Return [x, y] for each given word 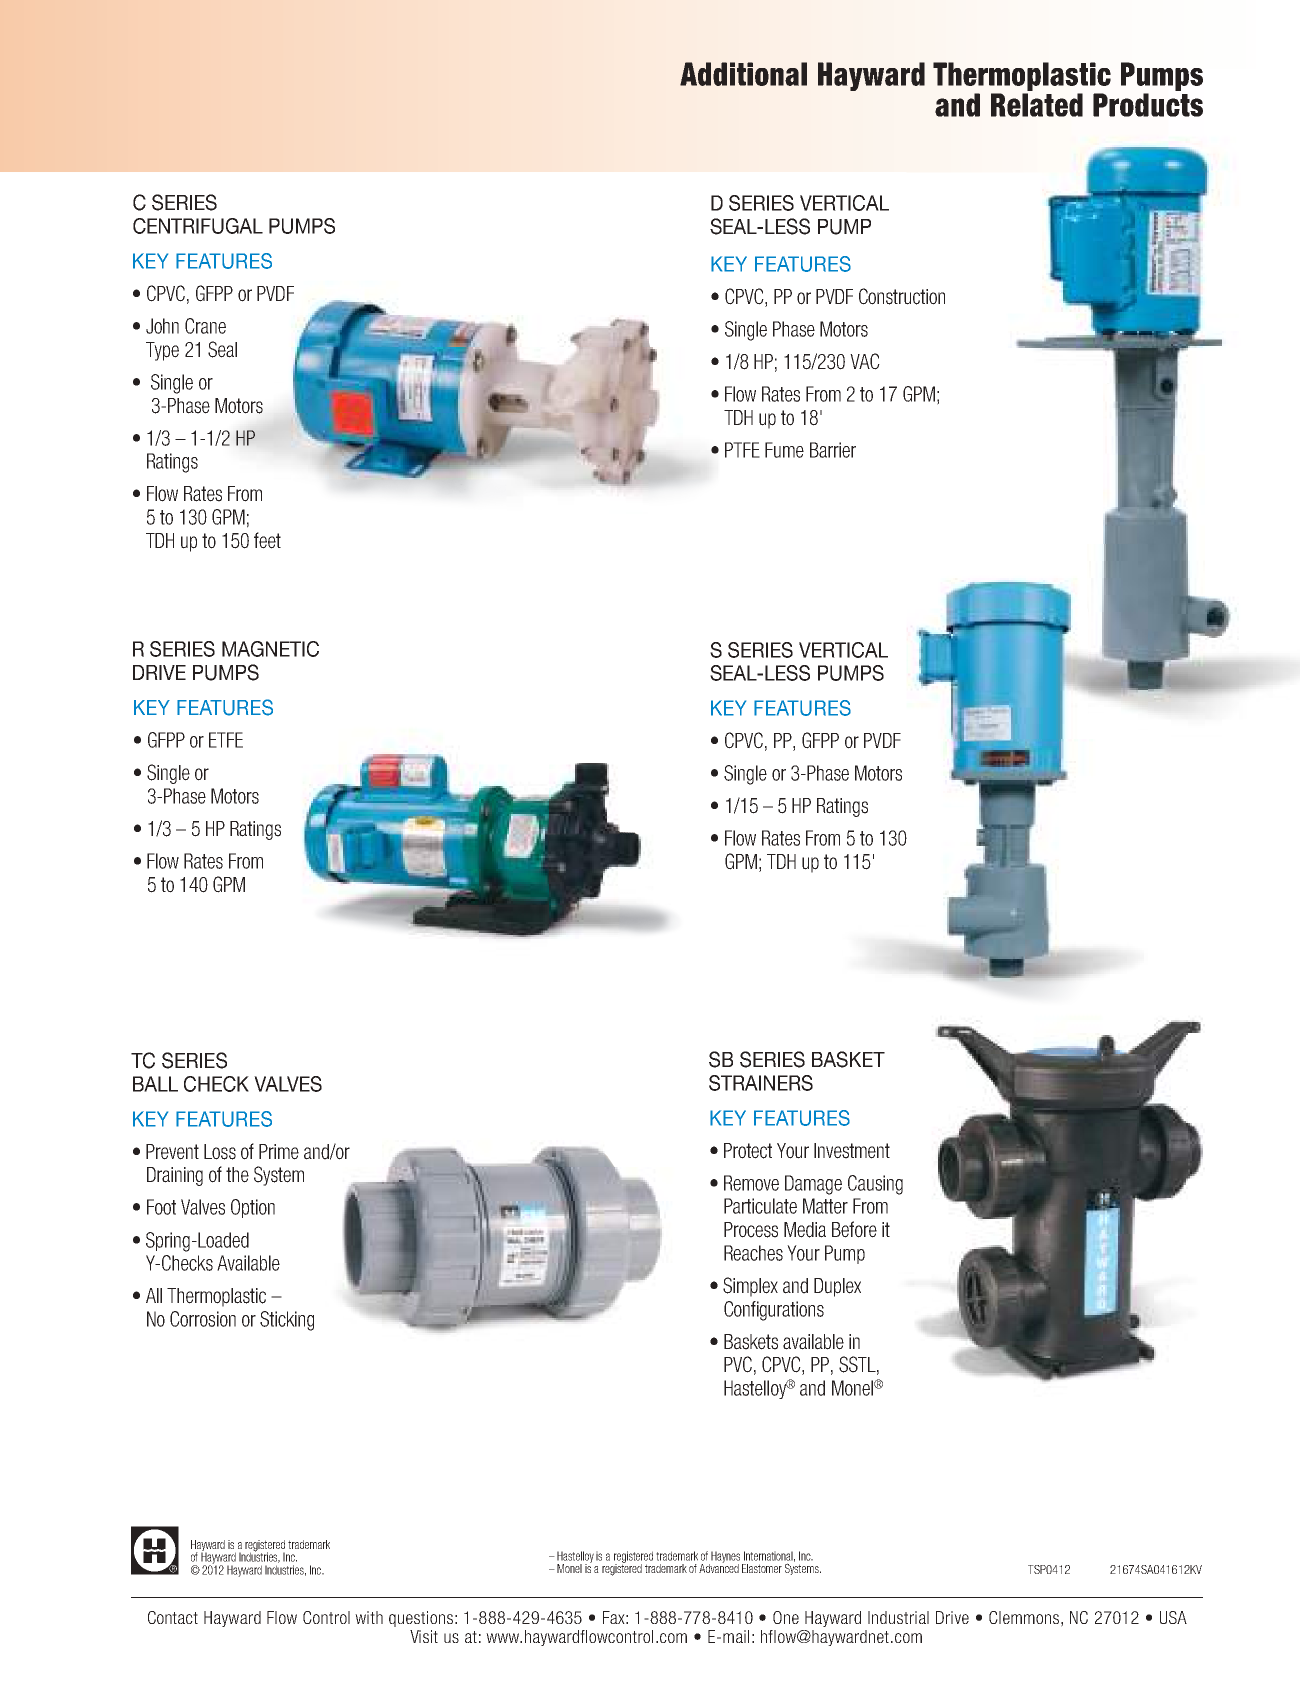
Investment [852, 1151]
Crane [205, 326]
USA [1173, 1617]
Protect [748, 1151]
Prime [279, 1152]
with [369, 1617]
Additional [743, 74]
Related [1037, 105]
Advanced [719, 1567]
